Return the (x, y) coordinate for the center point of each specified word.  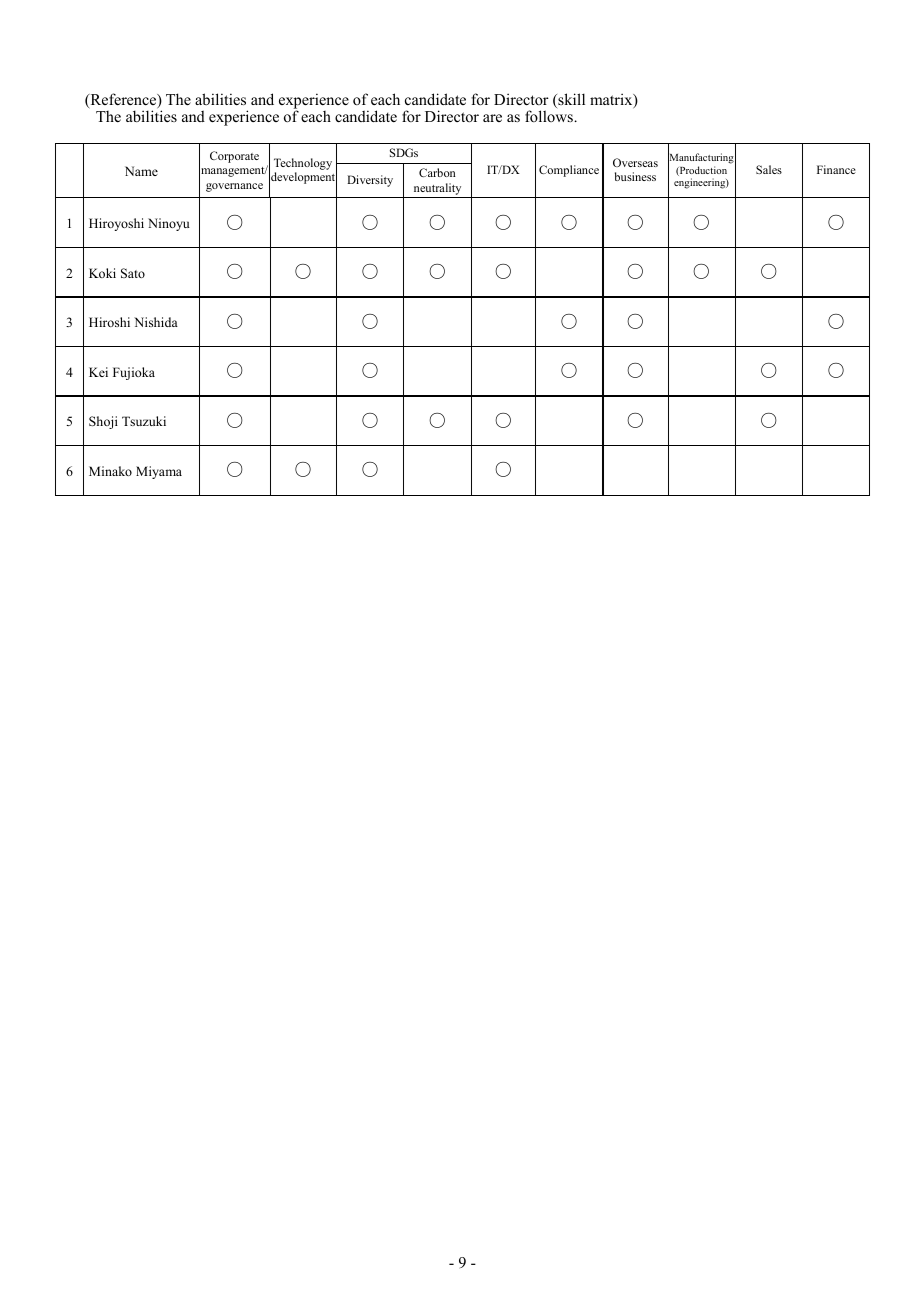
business (635, 176)
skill (570, 100)
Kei (98, 372)
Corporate (234, 157)
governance (234, 187)
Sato (133, 273)
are (492, 118)
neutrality (437, 189)
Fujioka (134, 373)
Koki (102, 273)
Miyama (159, 472)
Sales (769, 169)
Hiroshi (109, 322)
